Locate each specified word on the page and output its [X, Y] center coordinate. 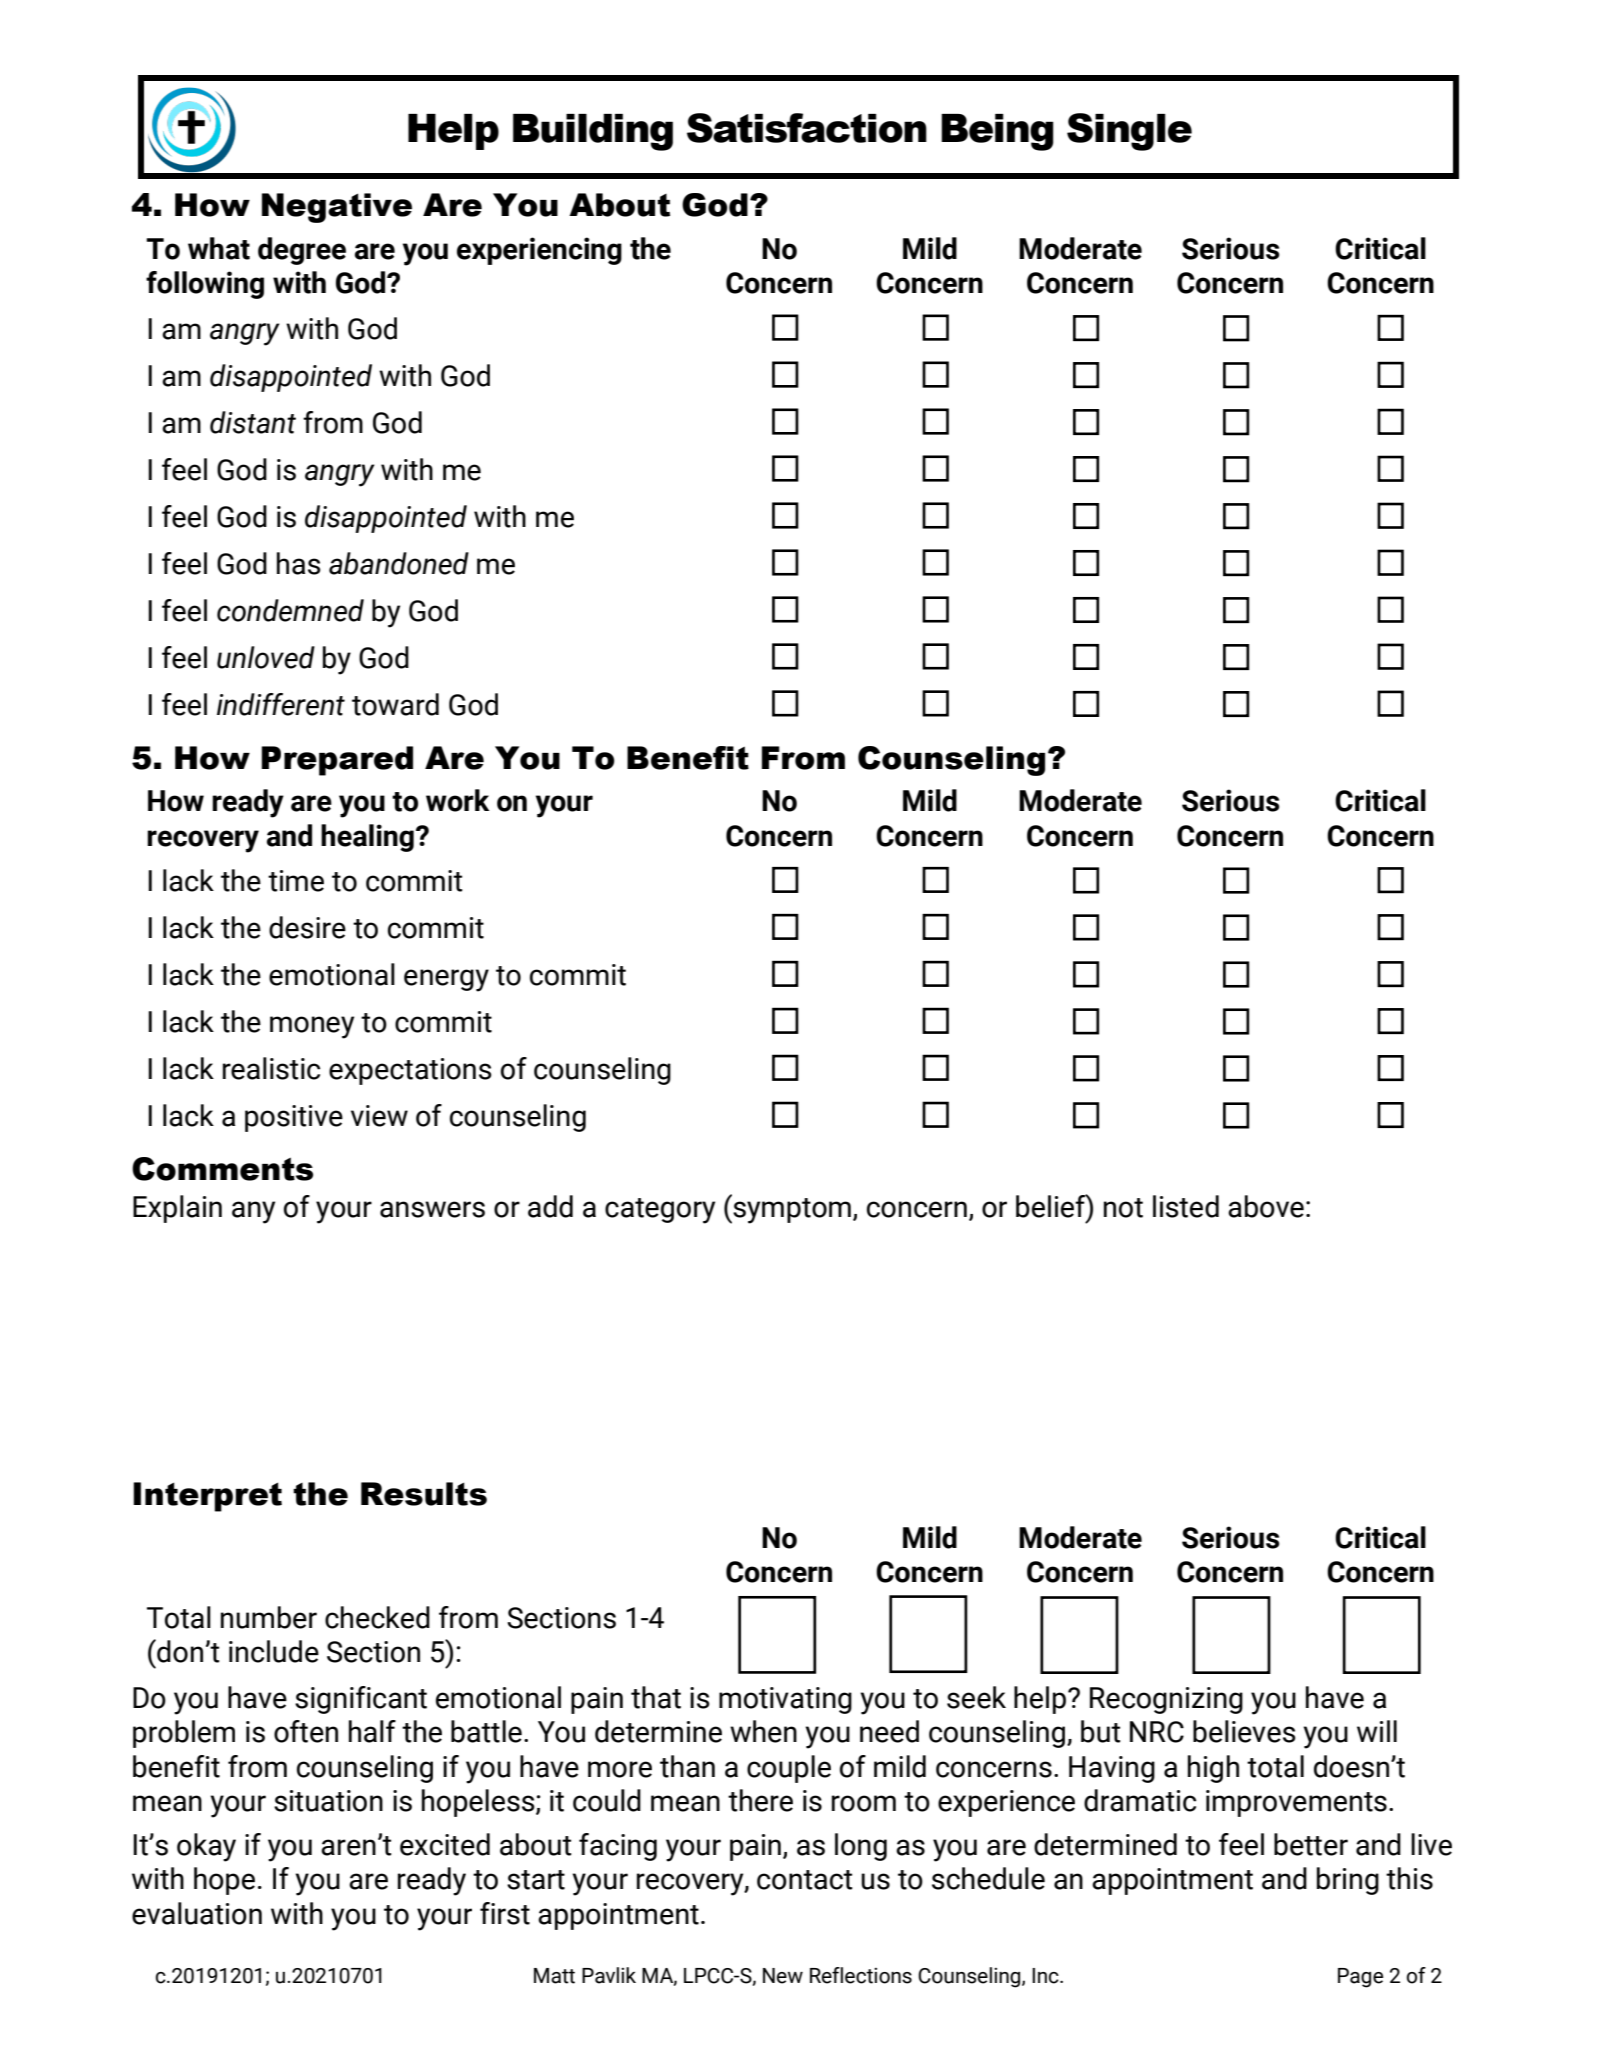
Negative [337, 208]
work [457, 800]
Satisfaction [807, 128]
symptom [791, 1210]
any [253, 1212]
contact [805, 1880]
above [1266, 1206]
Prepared [337, 761]
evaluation [197, 1913]
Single [1129, 132]
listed [1186, 1206]
